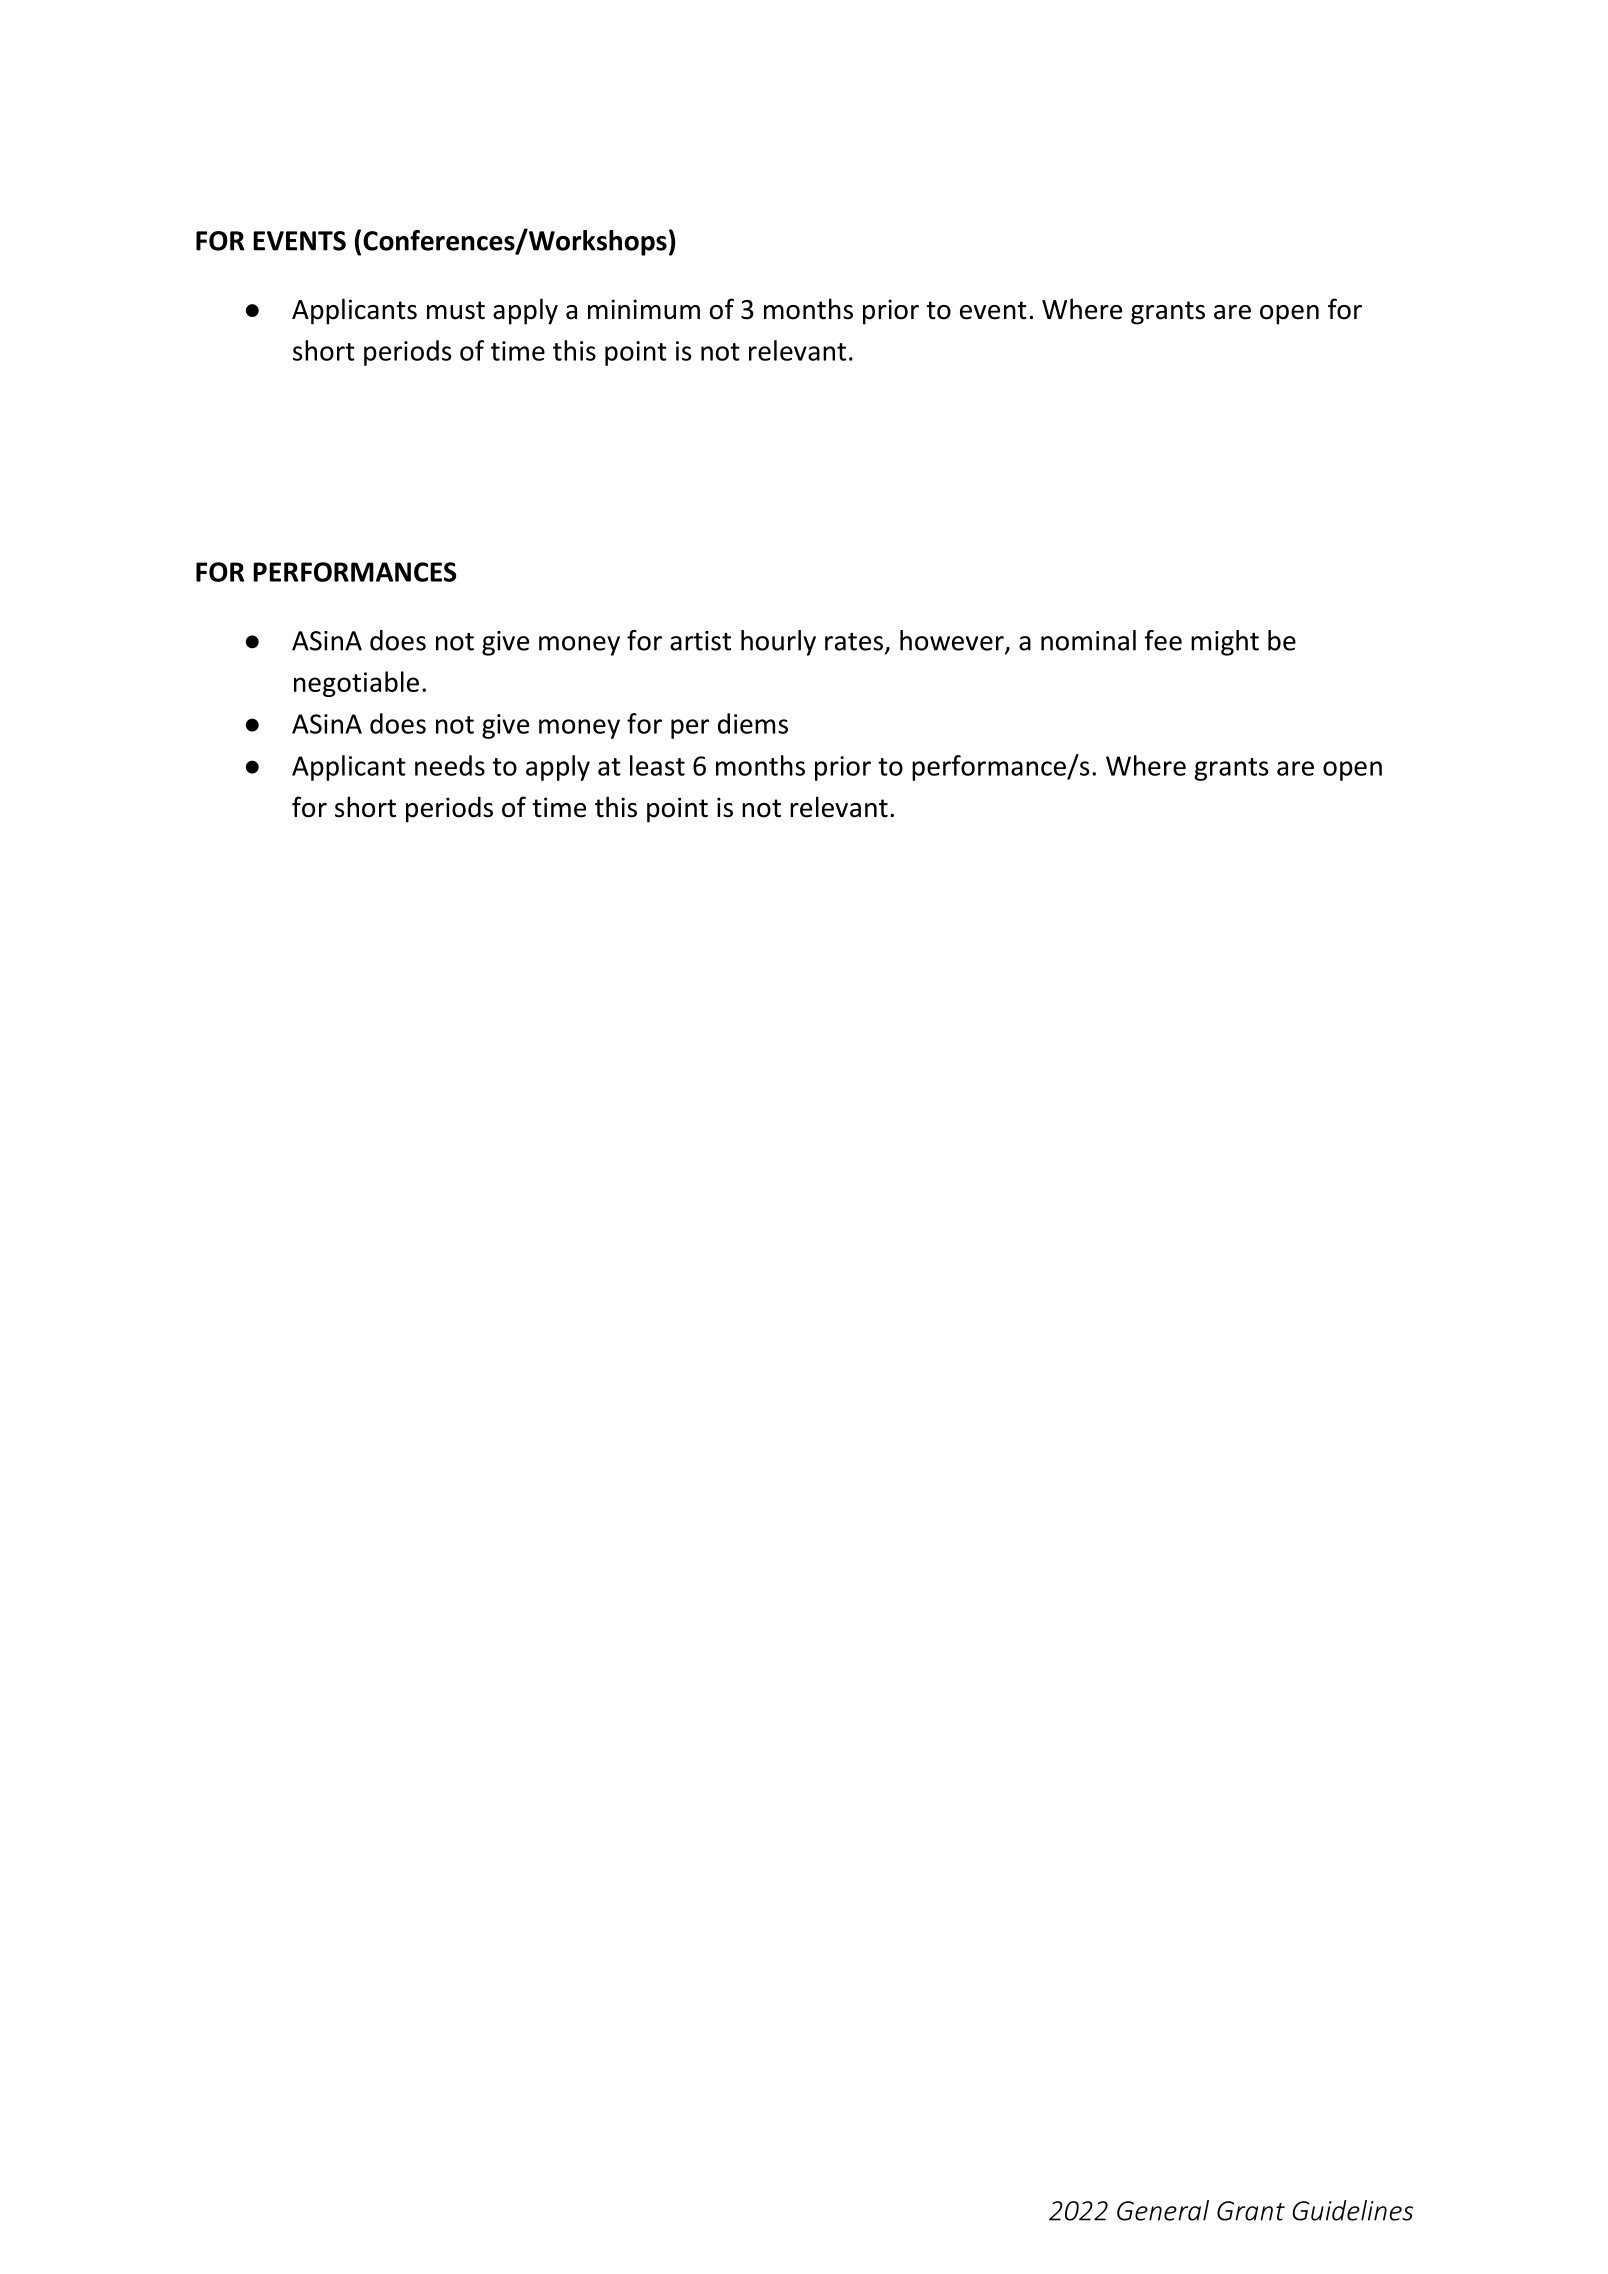  What do you see at coordinates (657, 765) in the screenshot?
I see `least` at bounding box center [657, 765].
